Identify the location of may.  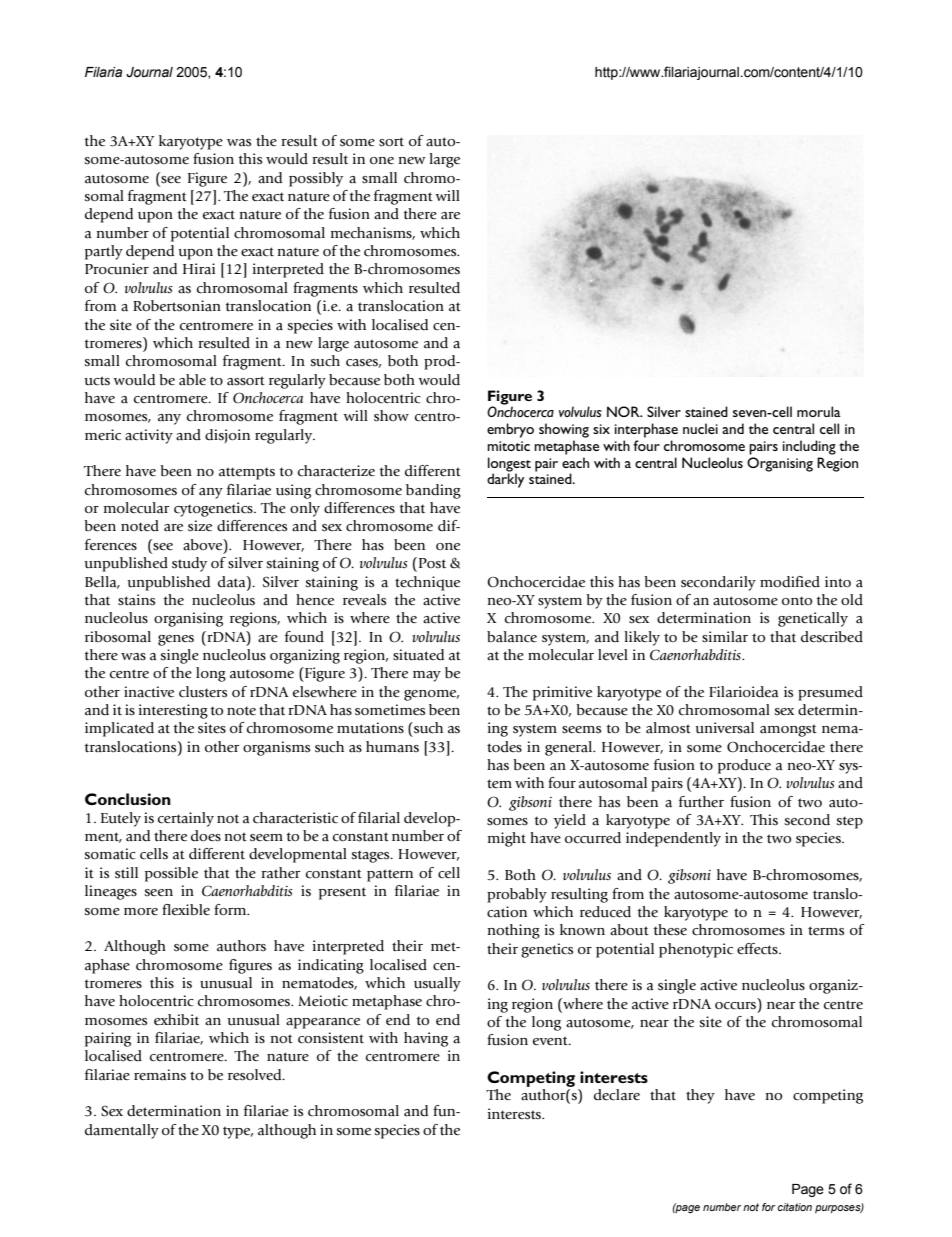
(427, 676).
